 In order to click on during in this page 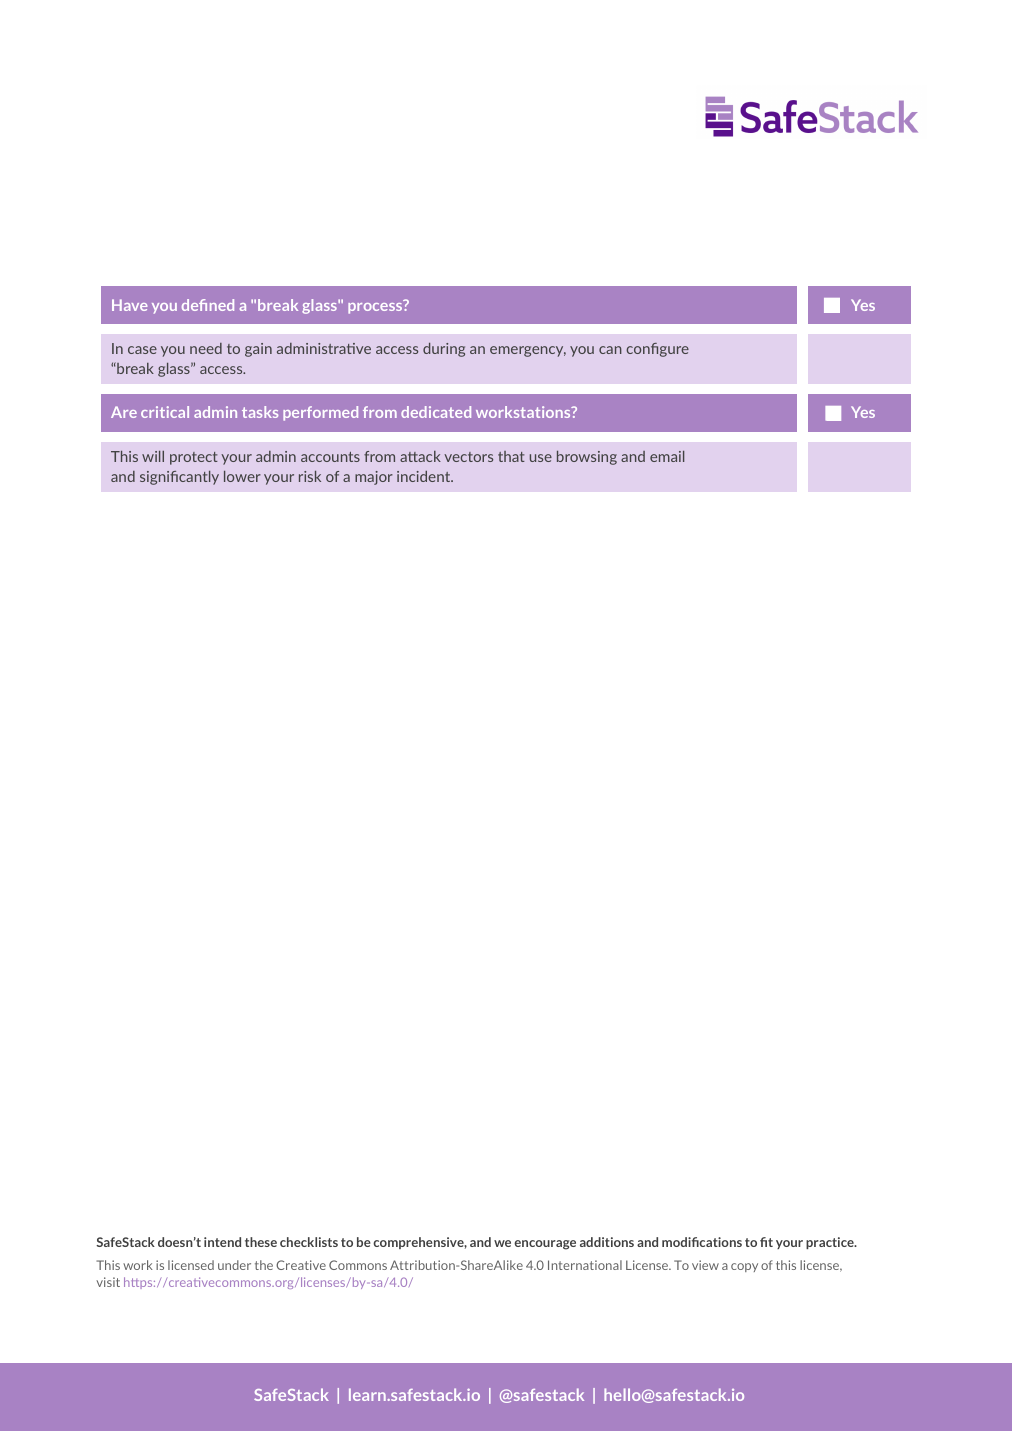, I will do `click(444, 350)`.
